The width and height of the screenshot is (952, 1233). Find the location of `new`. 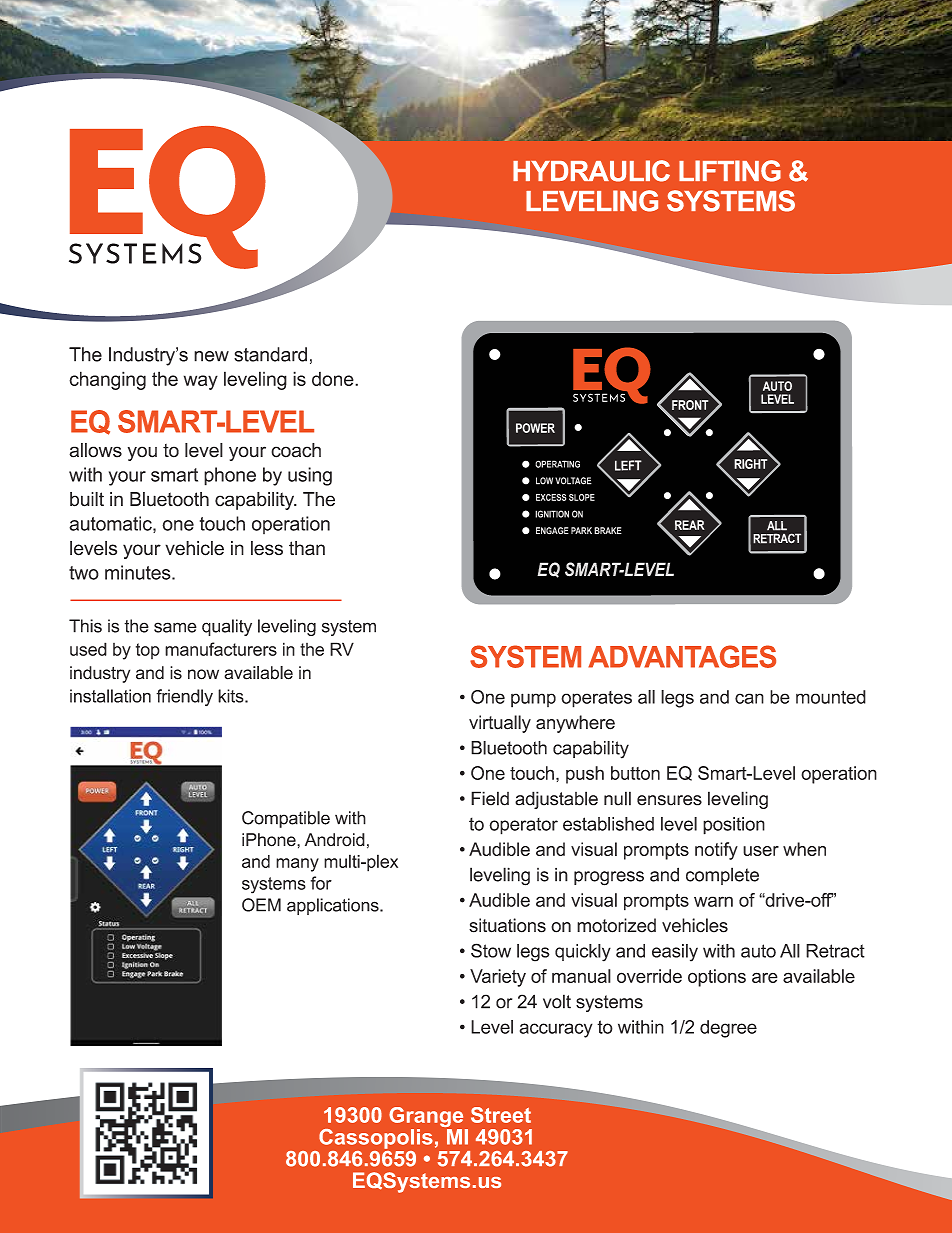

new is located at coordinates (211, 356).
